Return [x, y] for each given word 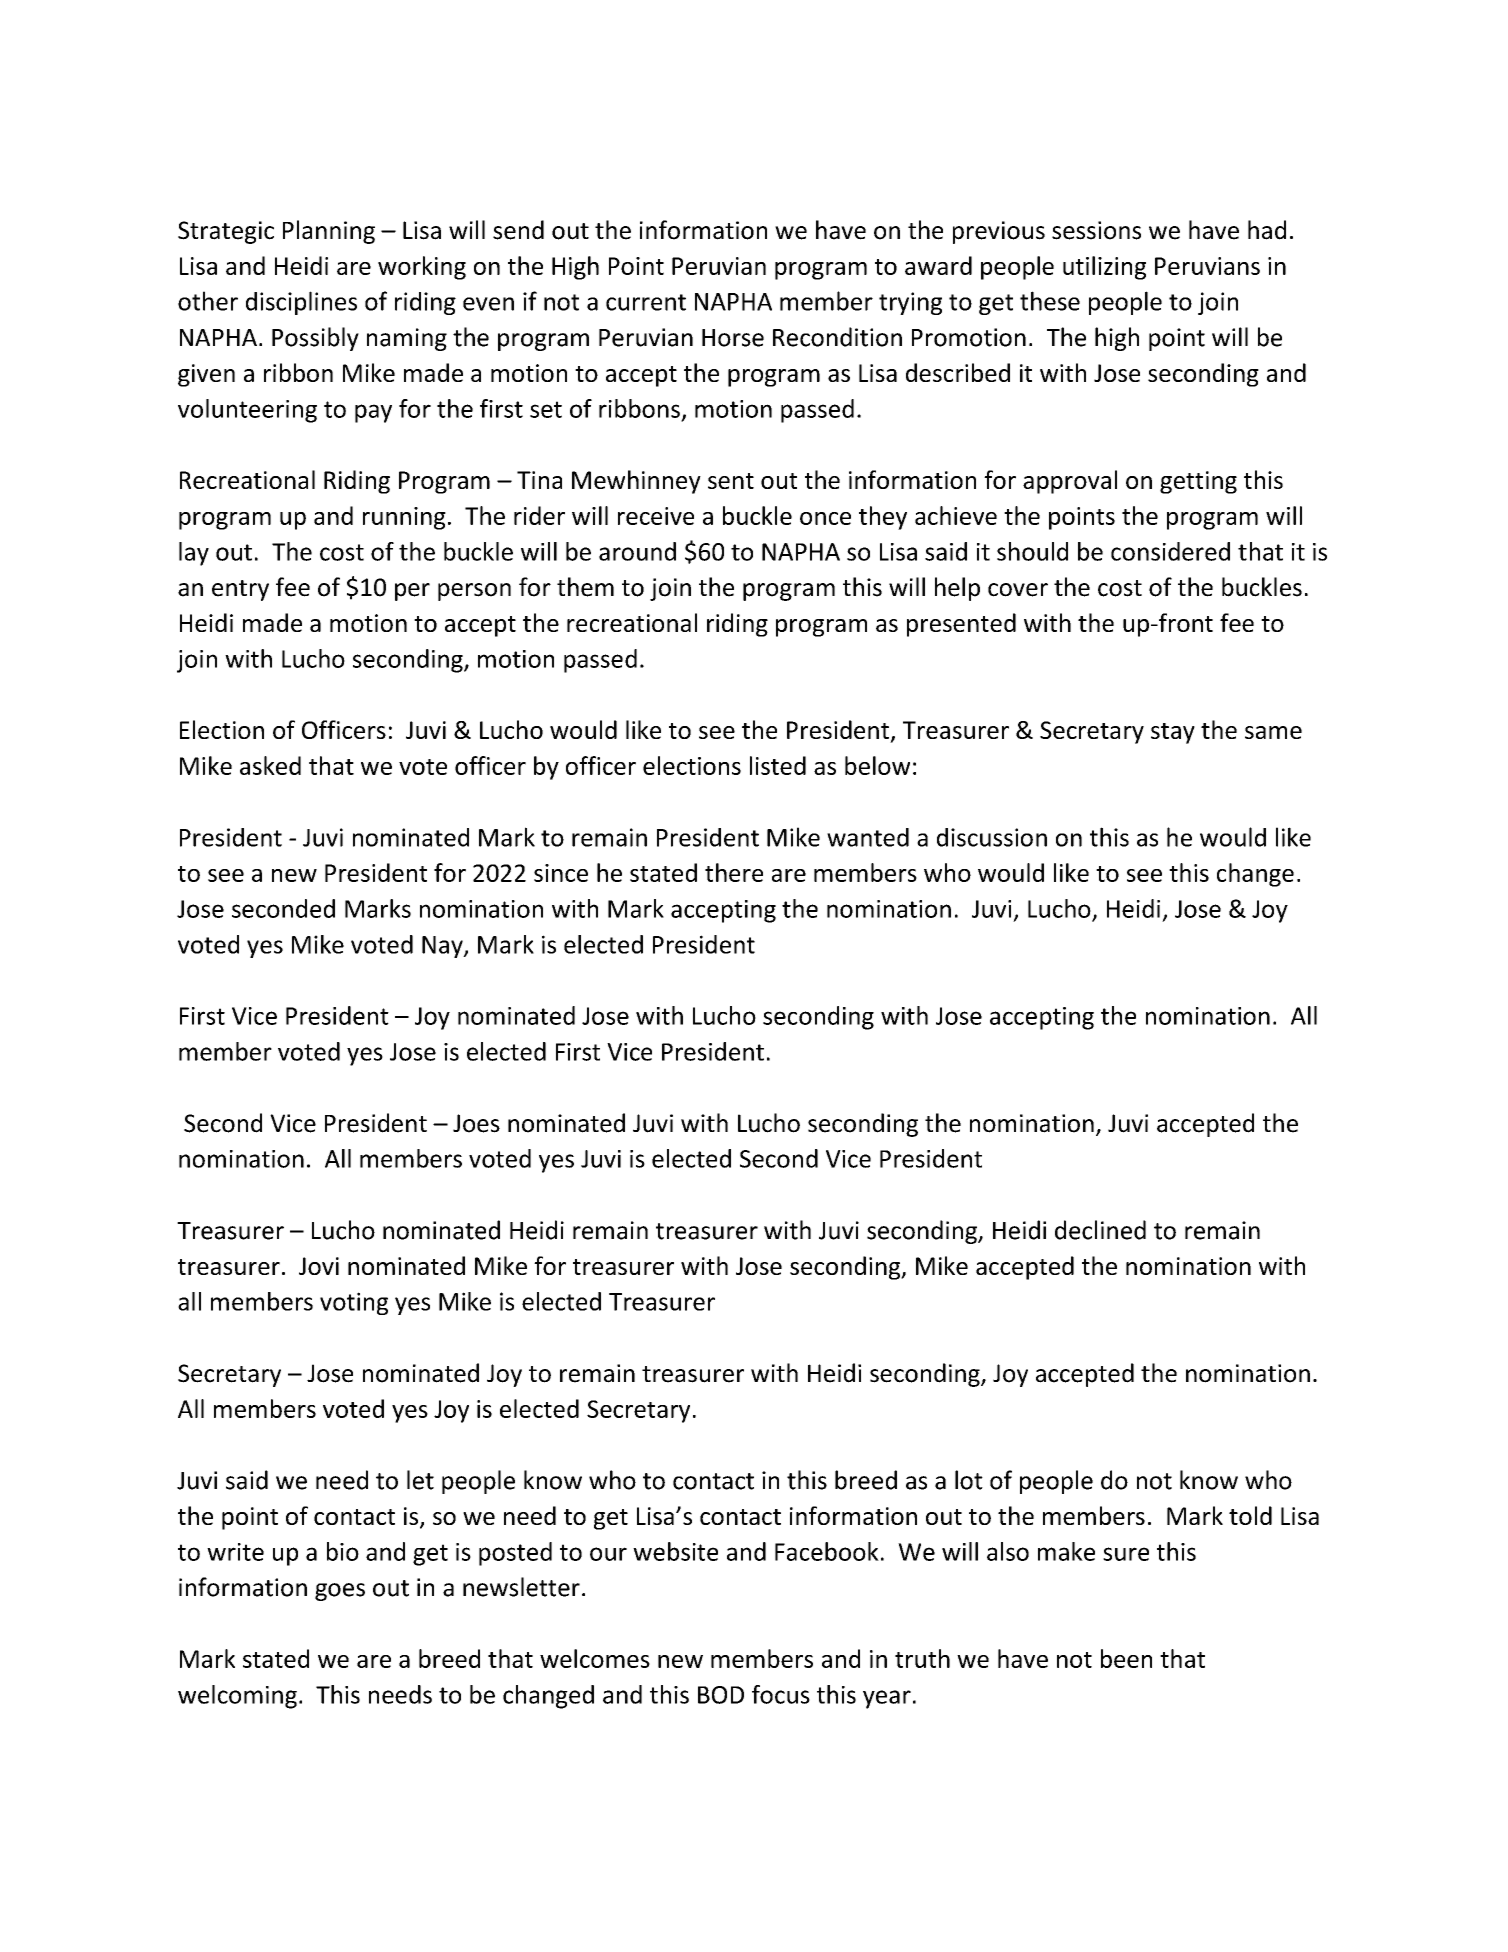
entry [240, 590]
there [734, 872]
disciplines [301, 303]
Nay [443, 947]
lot [969, 1480]
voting [354, 1303]
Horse [733, 338]
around [637, 551]
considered [1170, 551]
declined [1100, 1230]
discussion [992, 837]
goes [340, 1592]
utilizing [1104, 268]
